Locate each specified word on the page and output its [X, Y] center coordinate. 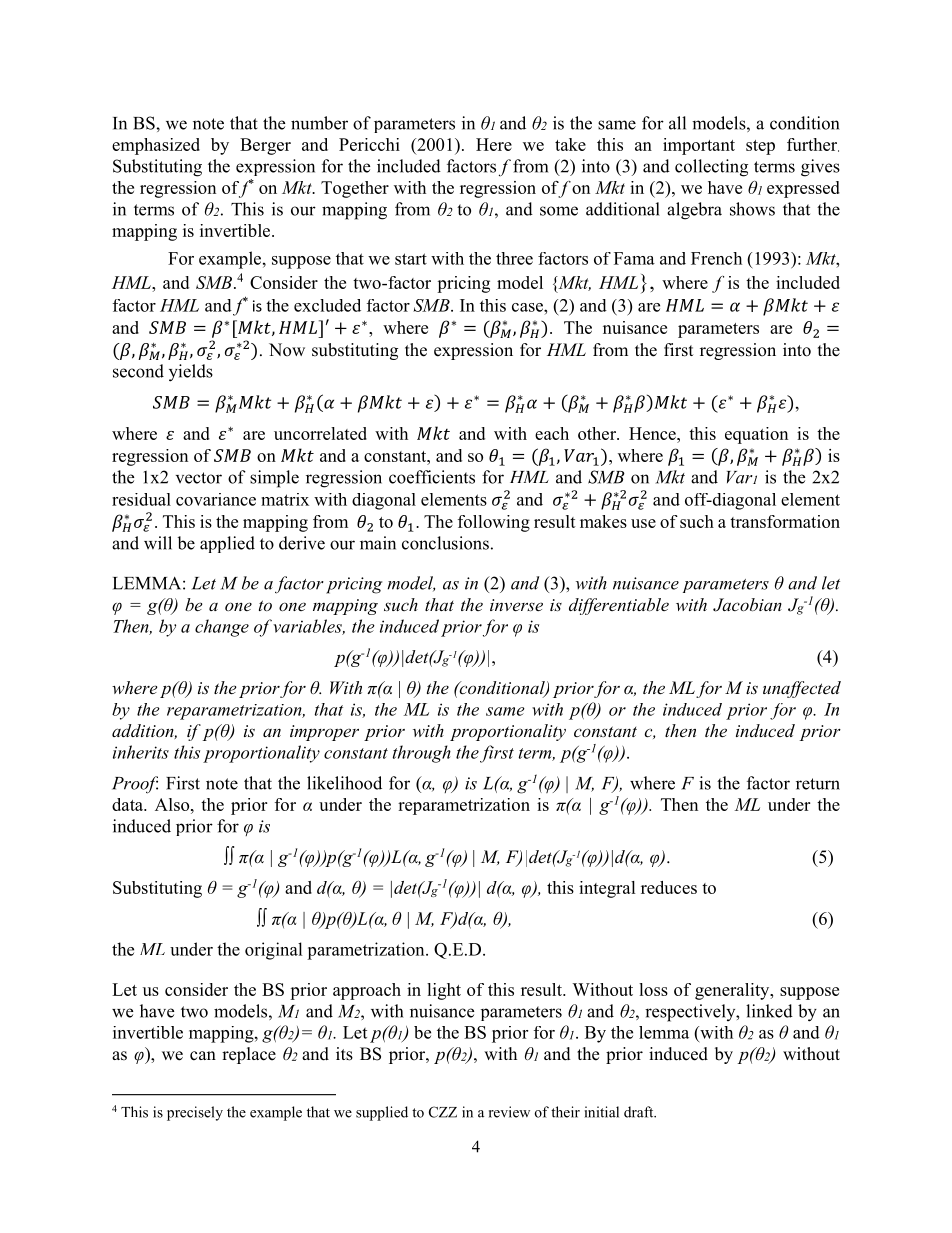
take [570, 144]
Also [173, 804]
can [203, 1056]
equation [756, 435]
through [422, 754]
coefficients [432, 477]
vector [199, 478]
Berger [265, 146]
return [818, 784]
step [760, 147]
